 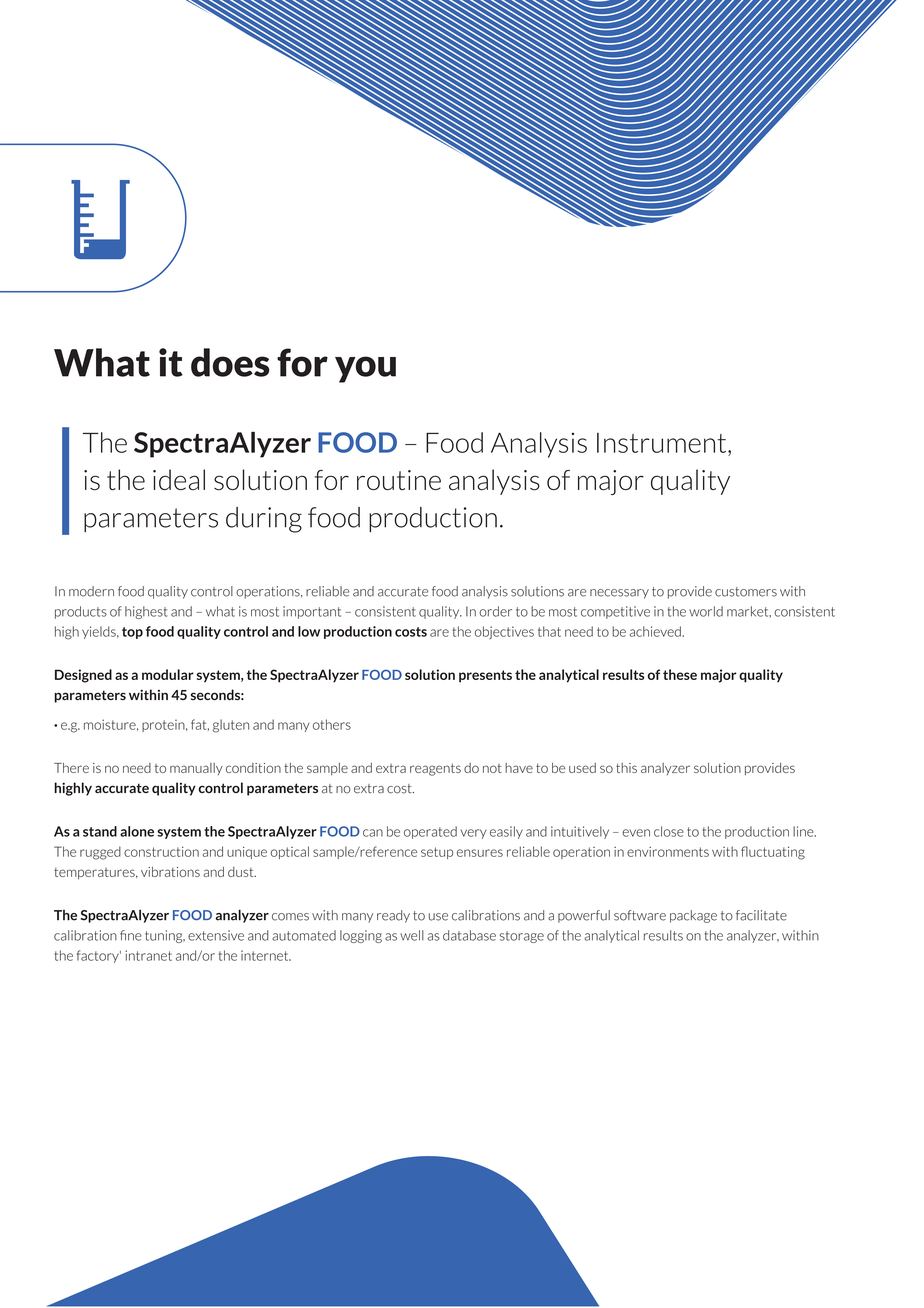 What do you see at coordinates (485, 676) in the screenshot?
I see `presents` at bounding box center [485, 676].
